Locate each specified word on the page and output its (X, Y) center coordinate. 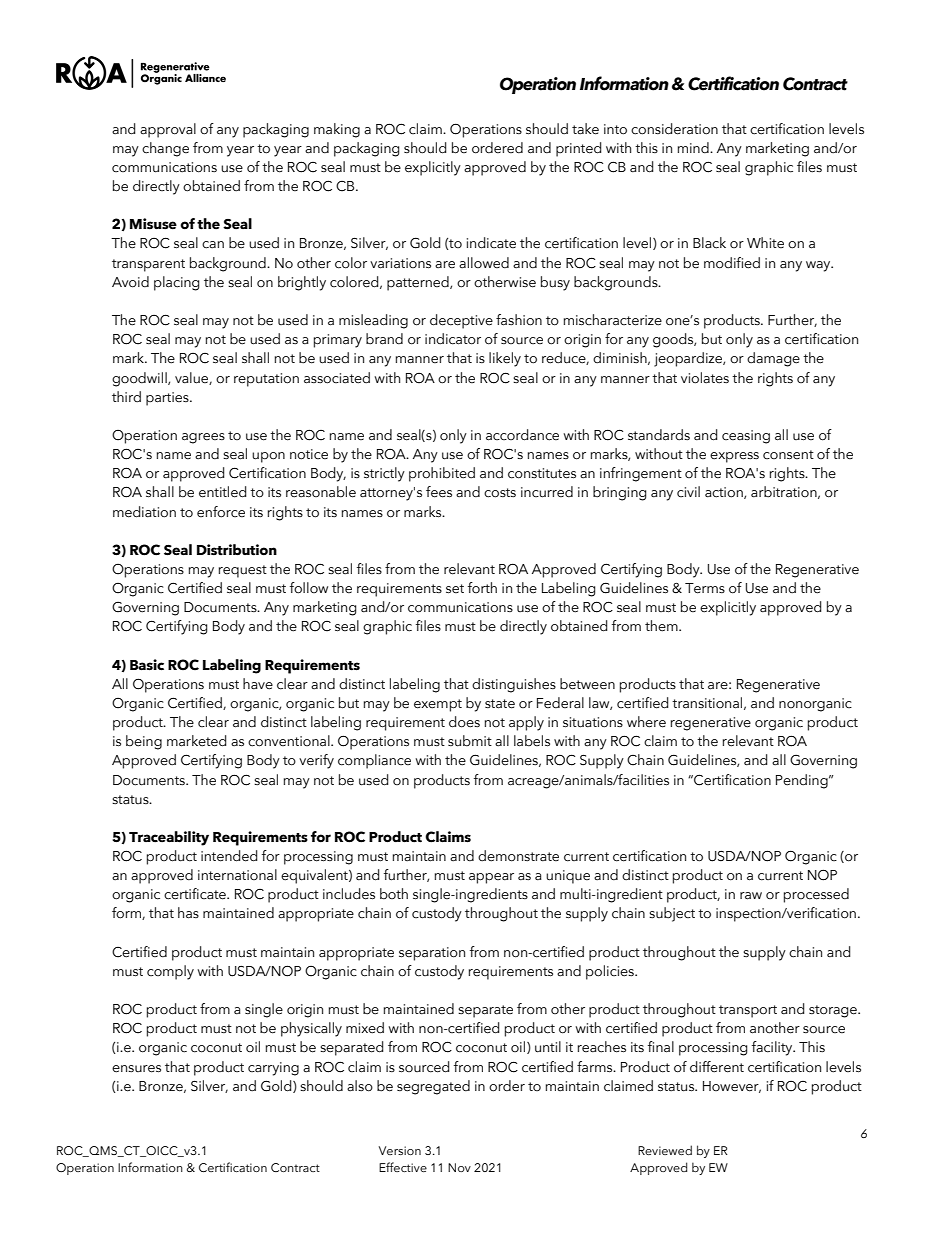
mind (694, 147)
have (258, 684)
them (662, 626)
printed (579, 149)
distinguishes (514, 685)
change (165, 149)
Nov (459, 1167)
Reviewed (665, 1150)
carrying (273, 1069)
